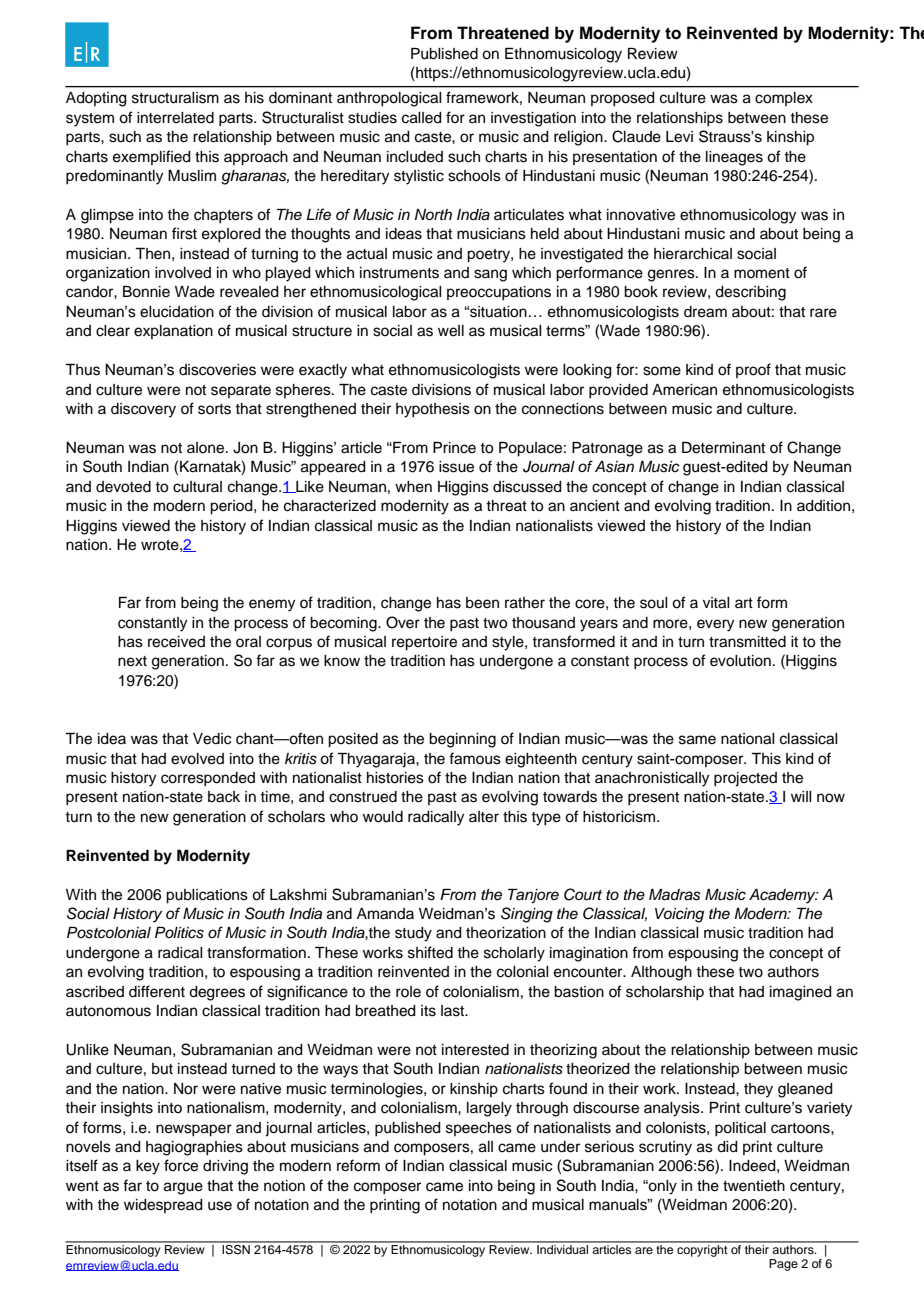 This page has width=924, height=1308. I want to click on interrelated, so click(175, 118).
